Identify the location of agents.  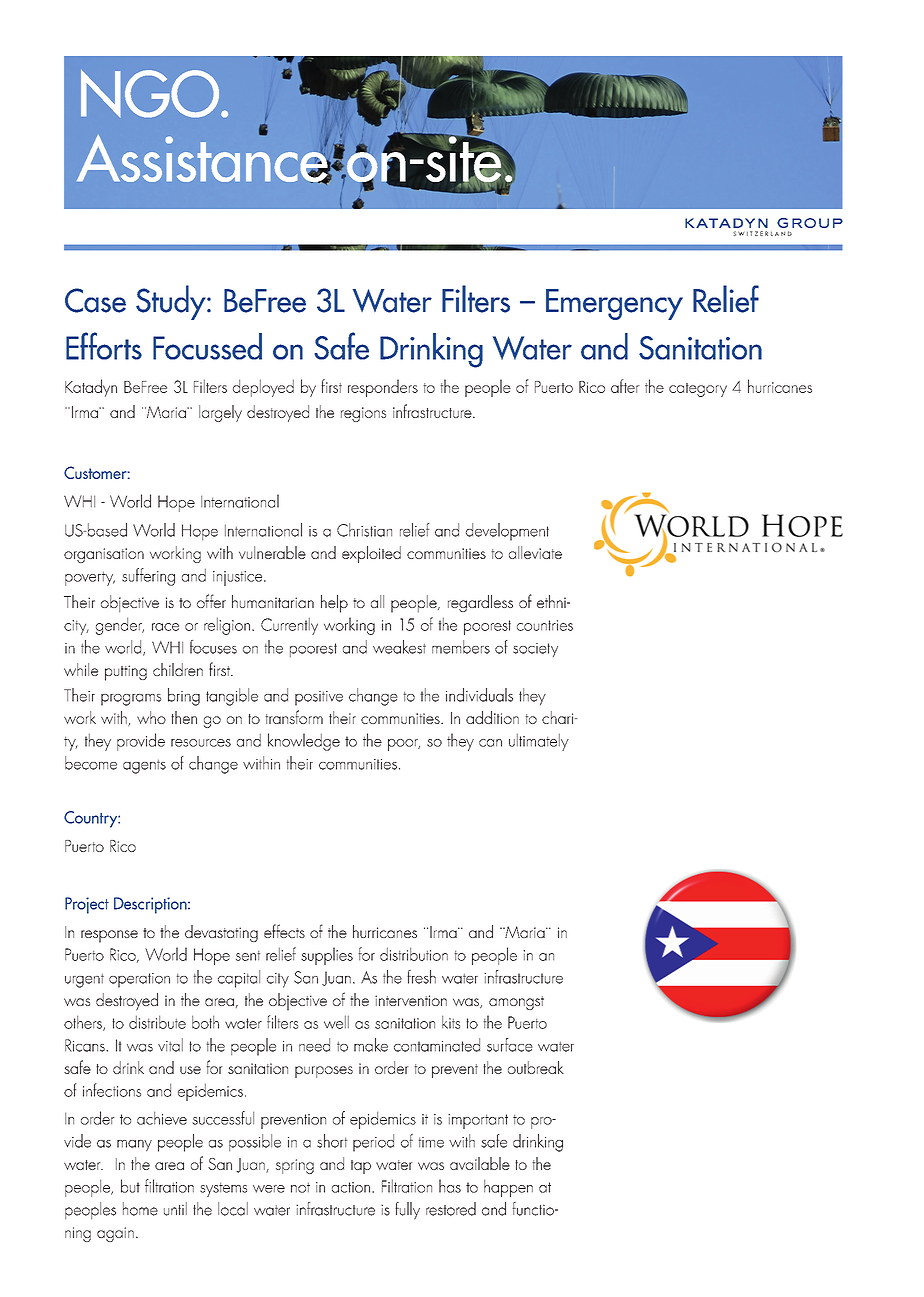
(144, 766).
